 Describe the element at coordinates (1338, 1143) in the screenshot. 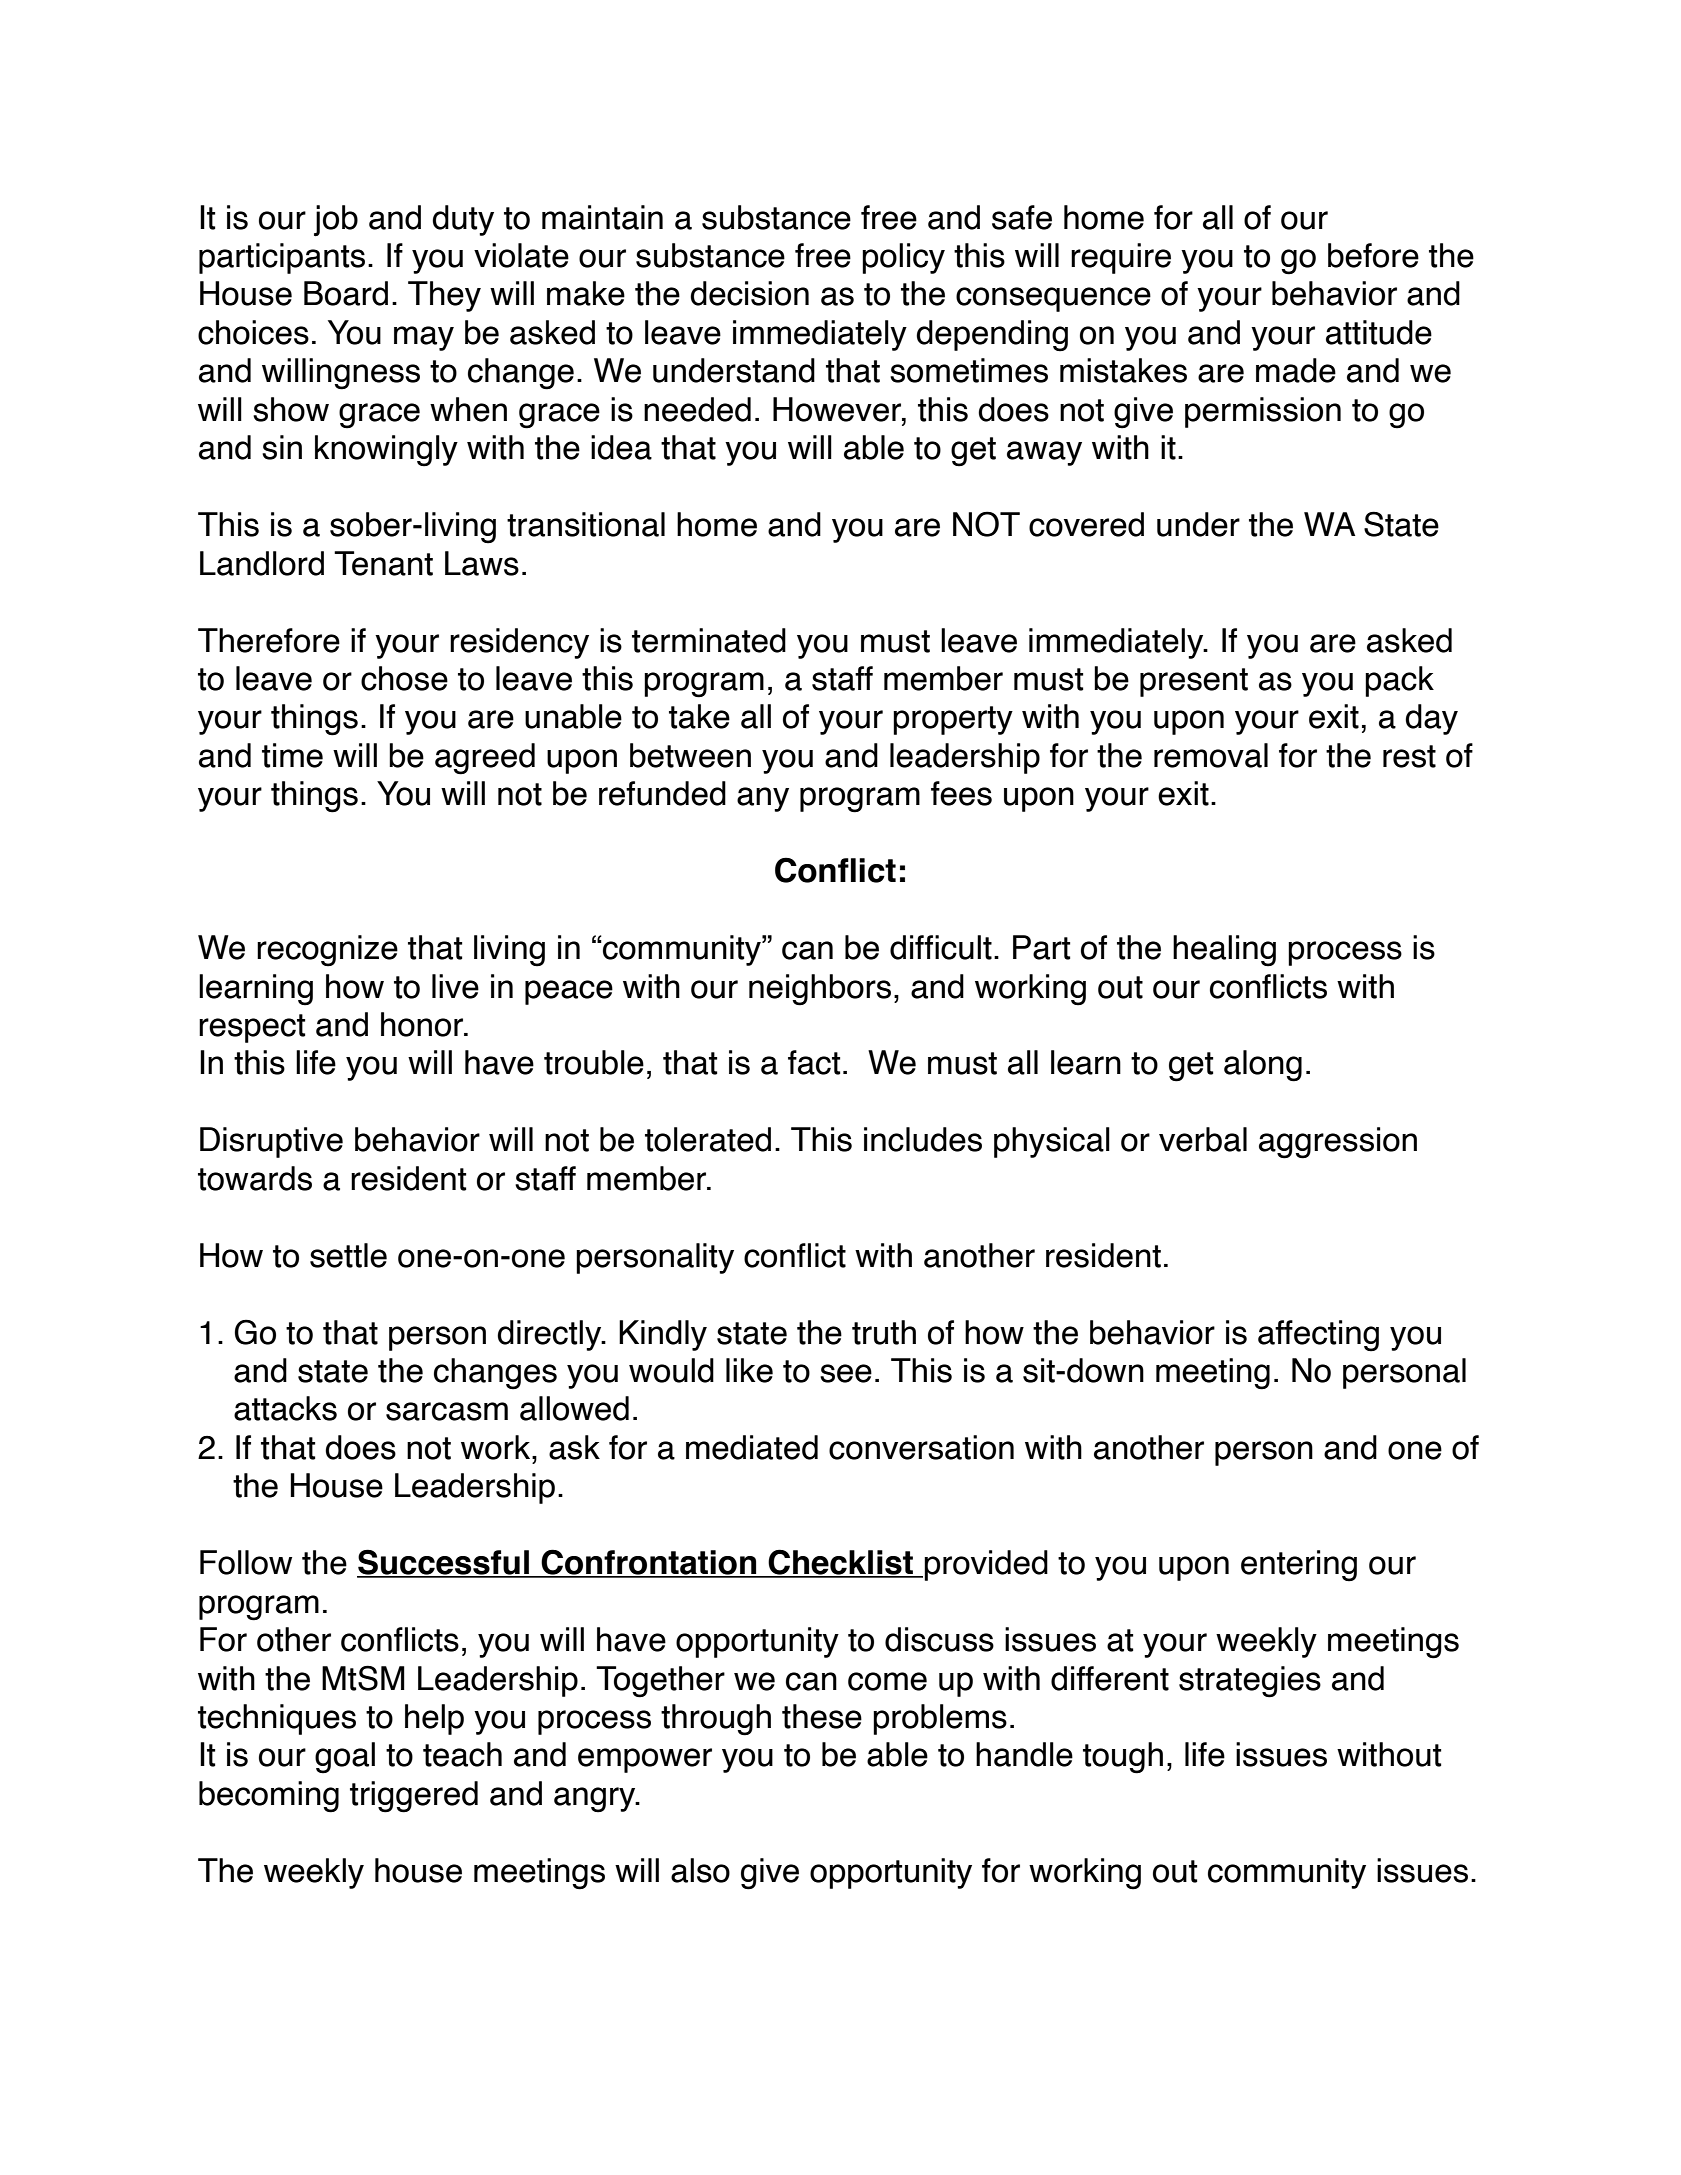

I see `aggression` at that location.
